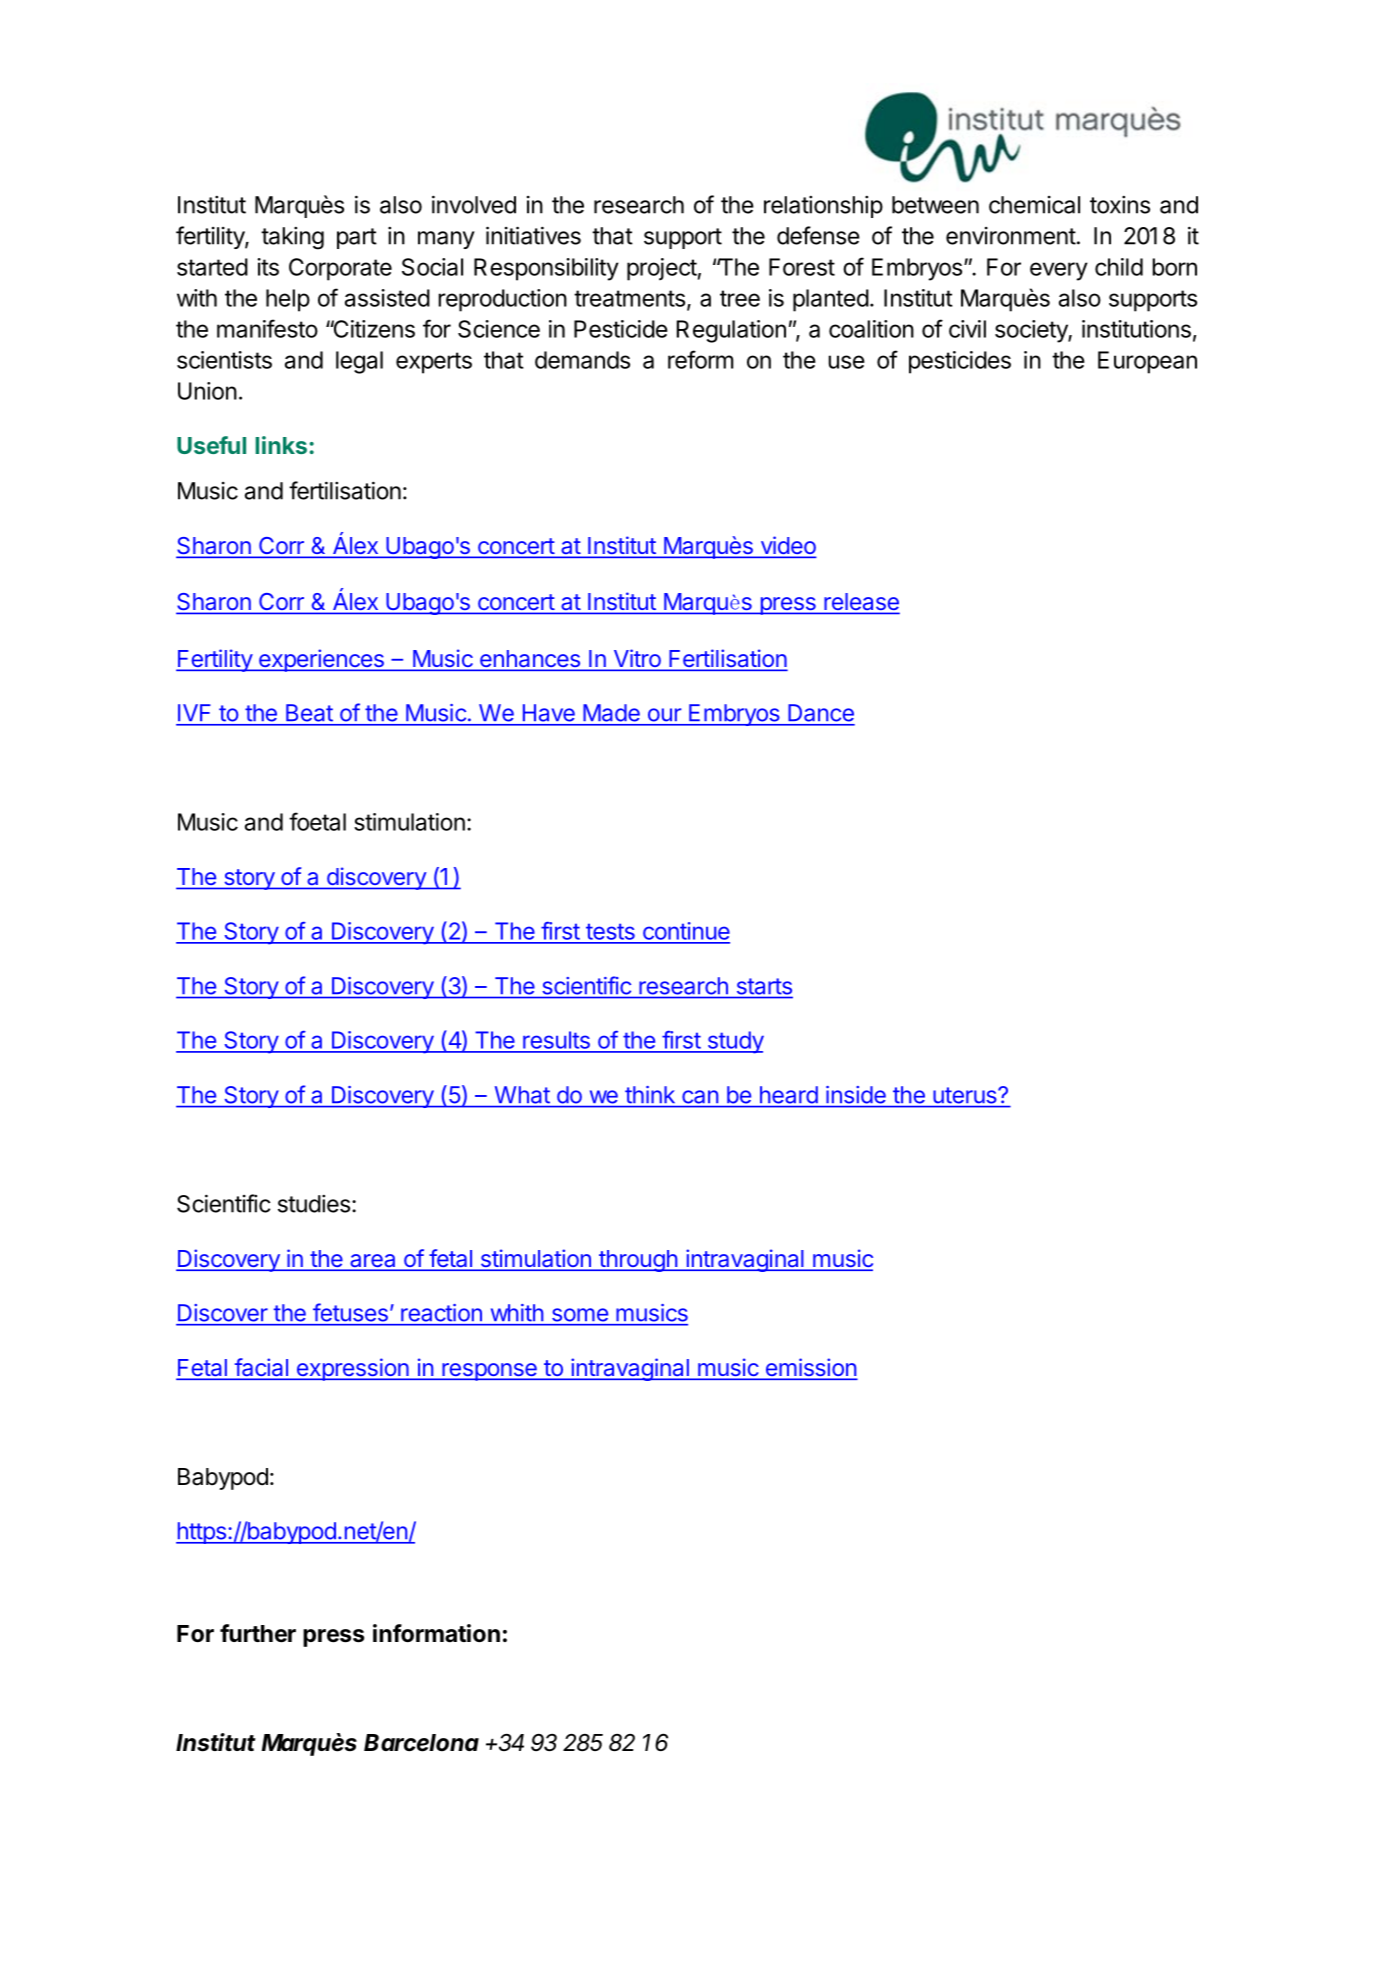  I want to click on through, so click(638, 1261).
